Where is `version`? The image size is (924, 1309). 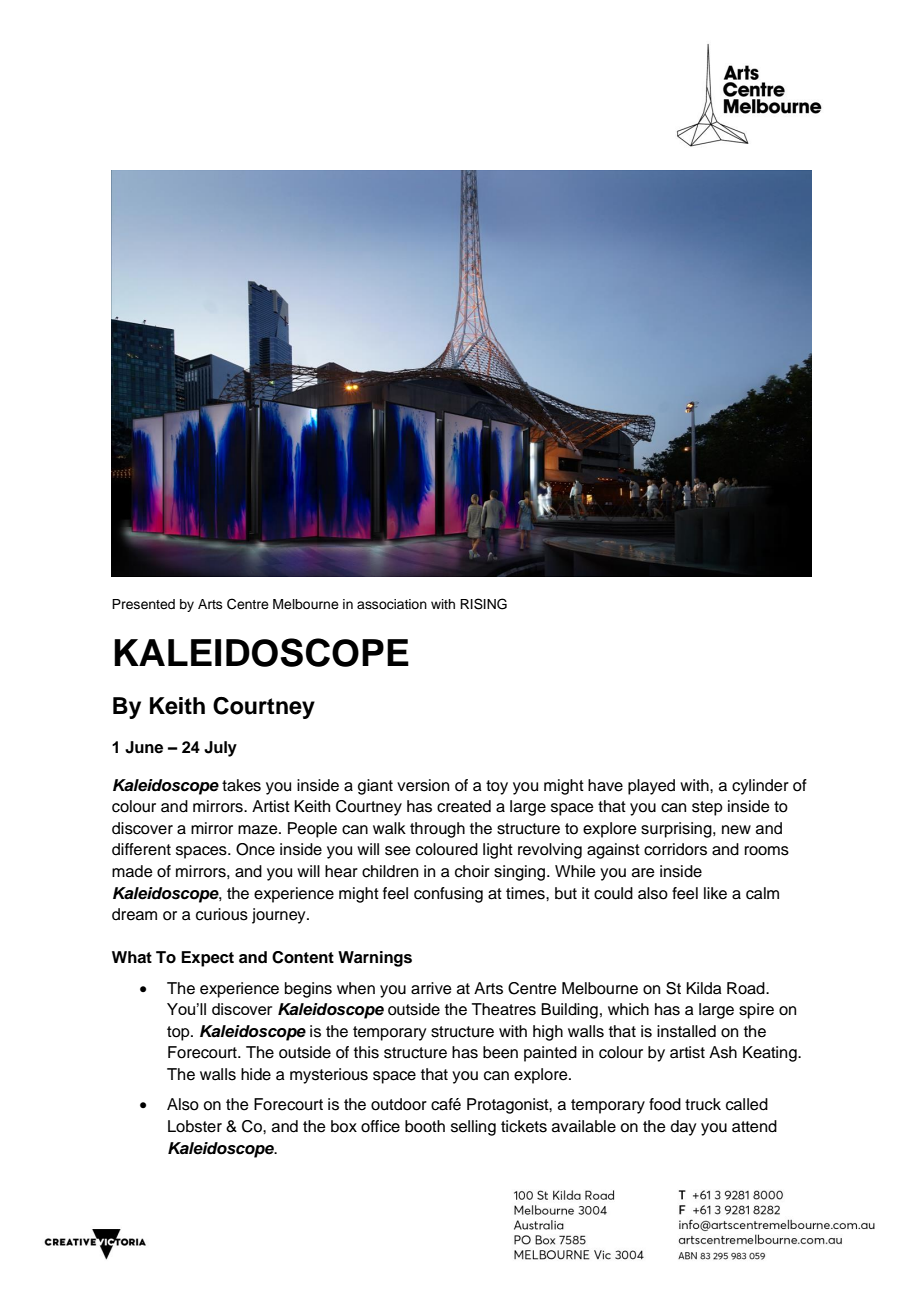
version is located at coordinates (423, 785).
